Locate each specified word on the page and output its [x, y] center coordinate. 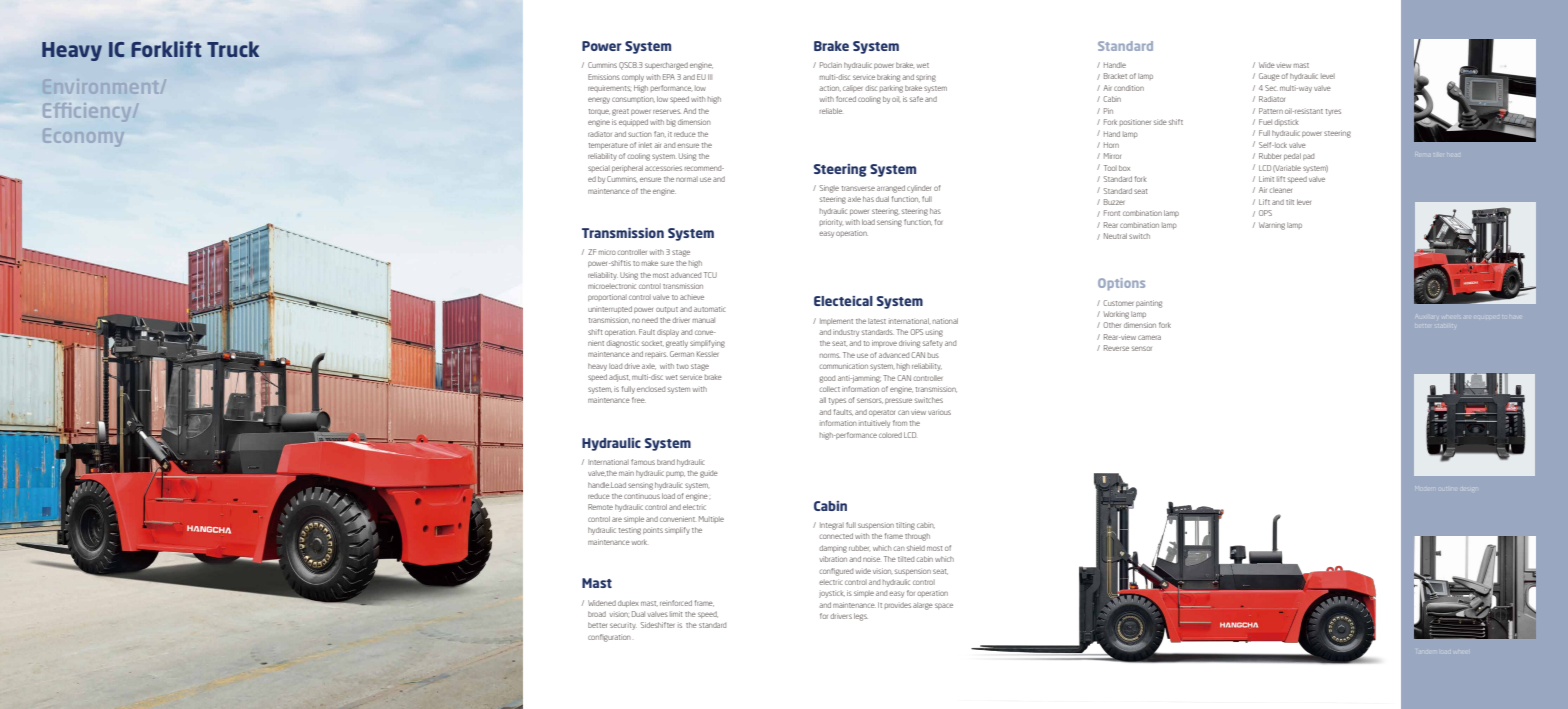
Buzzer [1114, 202]
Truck [233, 49]
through [917, 537]
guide [709, 474]
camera [1149, 337]
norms [830, 355]
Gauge [1269, 77]
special [599, 168]
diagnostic [623, 344]
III [710, 77]
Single [829, 189]
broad [597, 614]
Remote [600, 507]
